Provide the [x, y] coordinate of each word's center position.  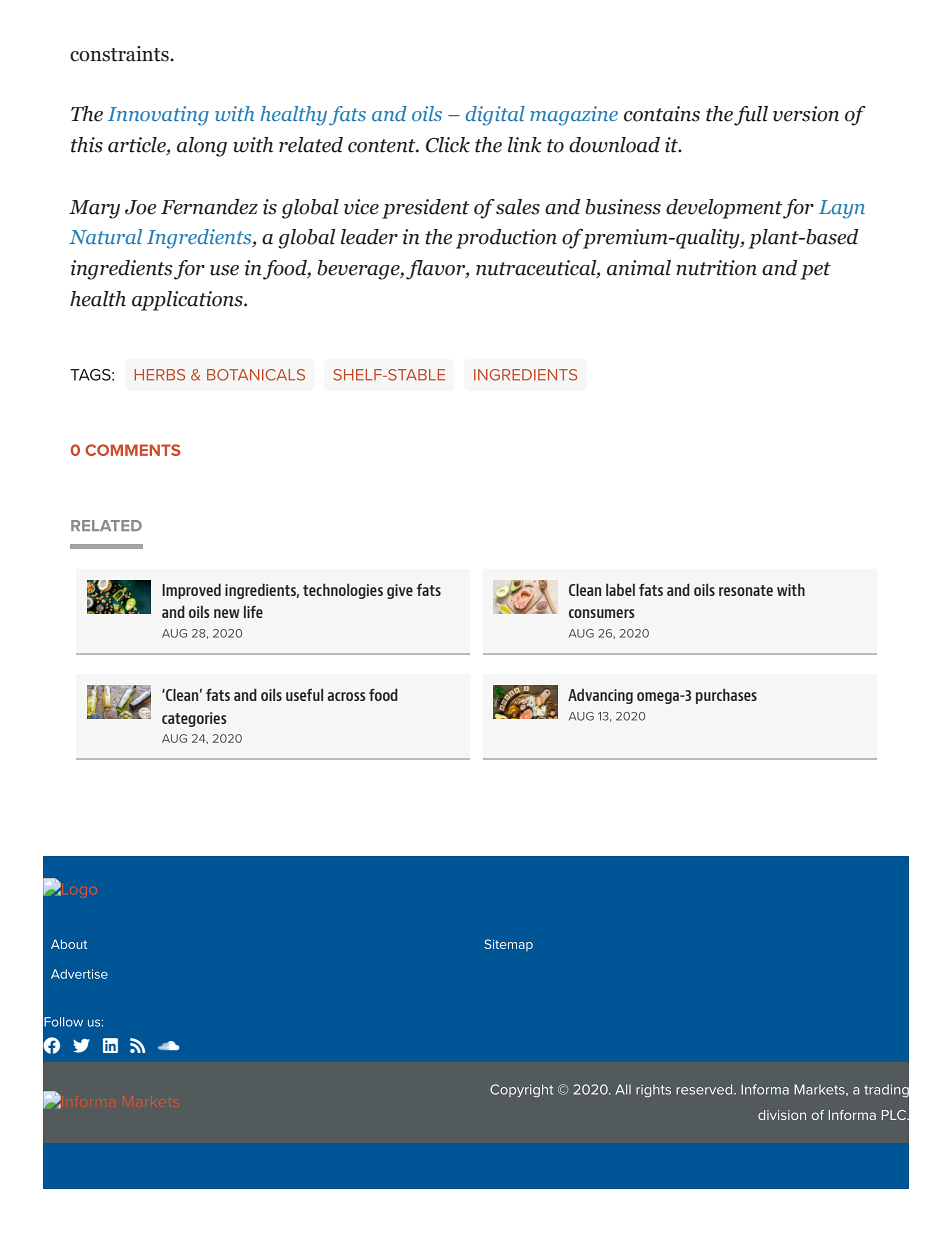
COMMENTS [133, 450]
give [400, 591]
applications [188, 301]
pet [815, 271]
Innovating [158, 116]
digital [495, 116]
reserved [705, 1089]
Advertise [79, 974]
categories [194, 719]
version [806, 114]
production [506, 239]
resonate [746, 590]
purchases [726, 696]
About [69, 944]
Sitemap [508, 945]
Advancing [600, 696]
